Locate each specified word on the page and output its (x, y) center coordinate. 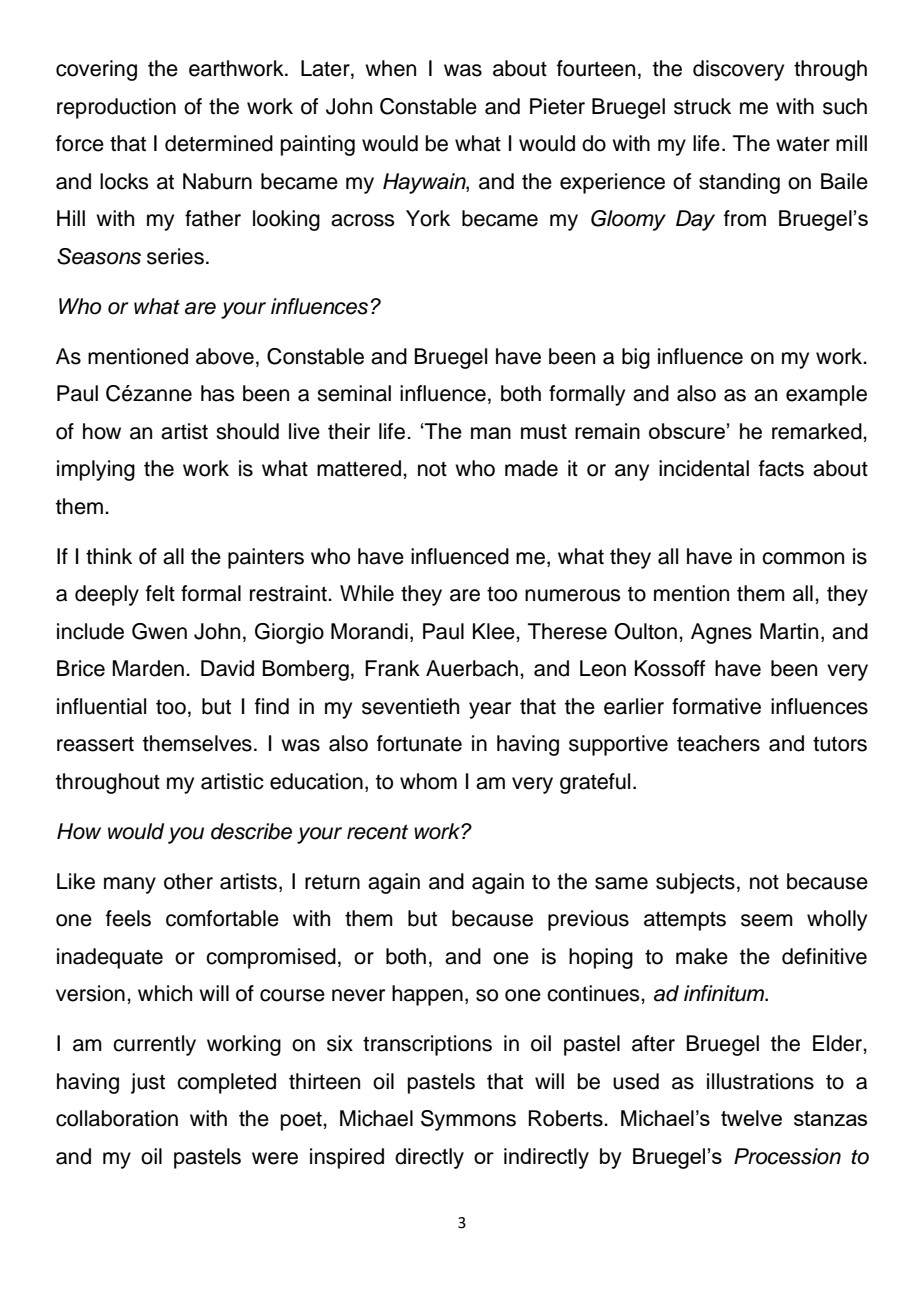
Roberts (566, 1118)
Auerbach (472, 668)
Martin (789, 631)
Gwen (159, 631)
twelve (751, 1118)
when (390, 68)
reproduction (116, 108)
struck (702, 106)
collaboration (117, 1118)
